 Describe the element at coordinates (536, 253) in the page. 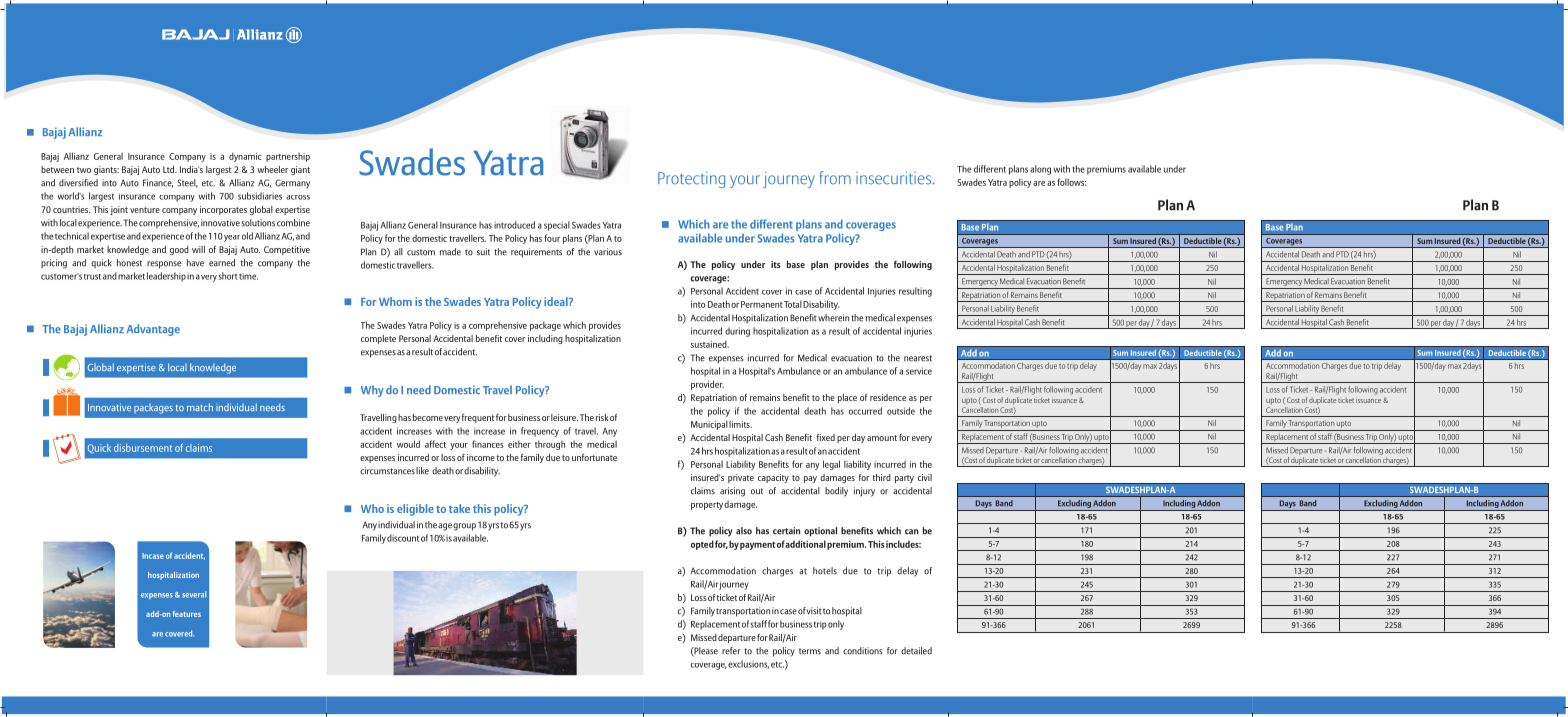

I see `requirements` at that location.
